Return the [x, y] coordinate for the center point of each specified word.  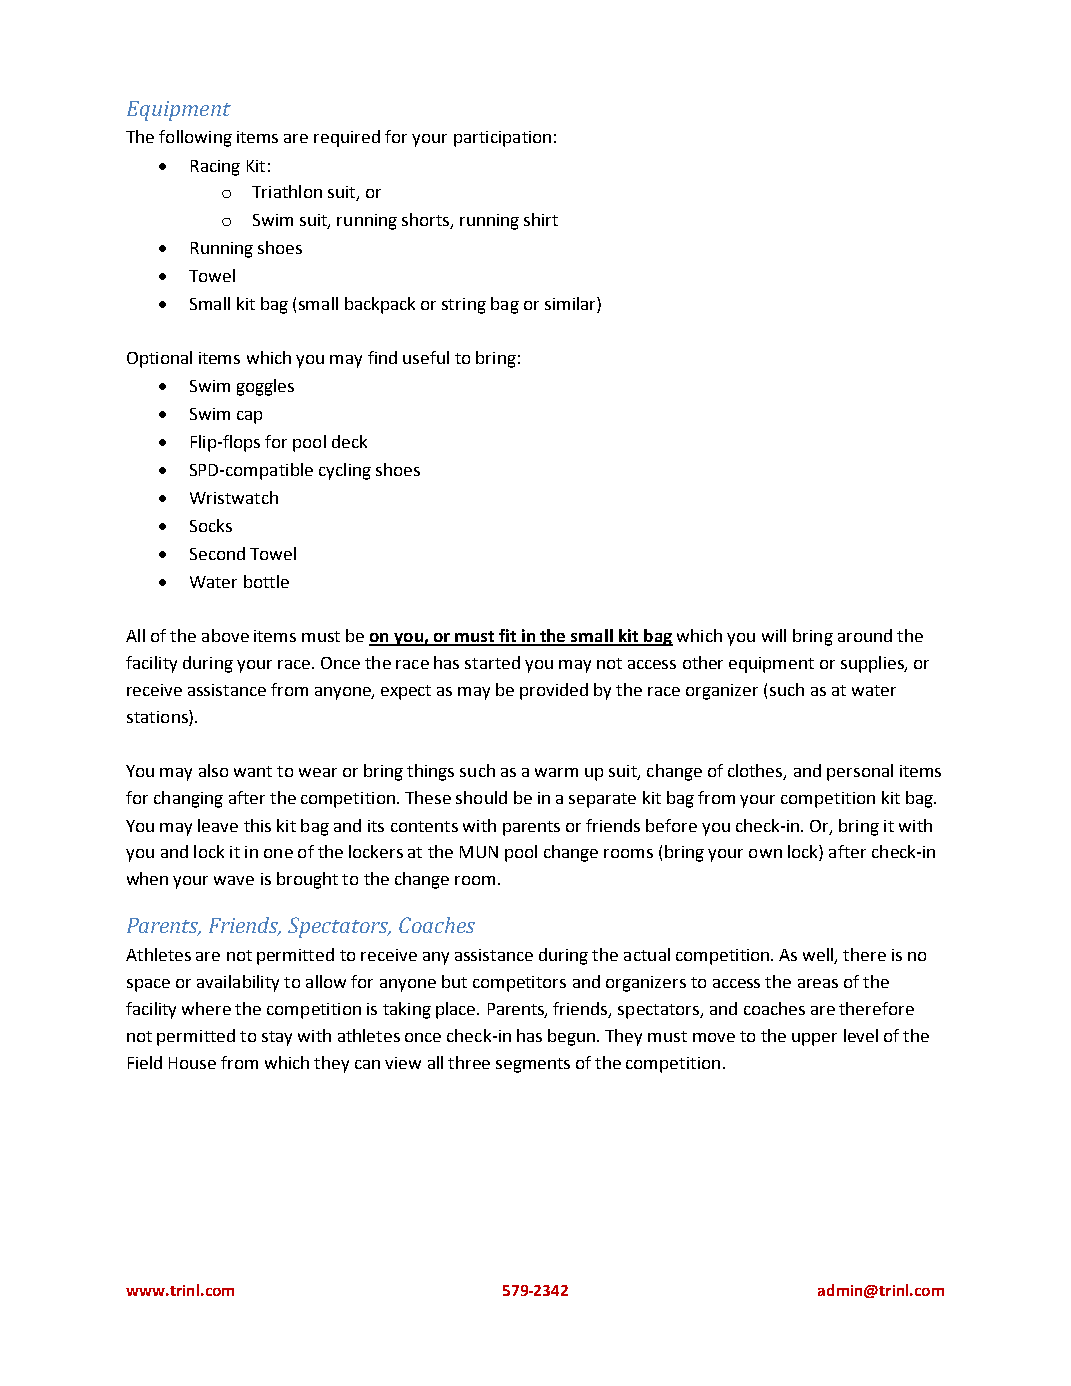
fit [508, 637]
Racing [215, 168]
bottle [266, 581]
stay [277, 1038]
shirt [541, 219]
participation [502, 139]
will [774, 635]
